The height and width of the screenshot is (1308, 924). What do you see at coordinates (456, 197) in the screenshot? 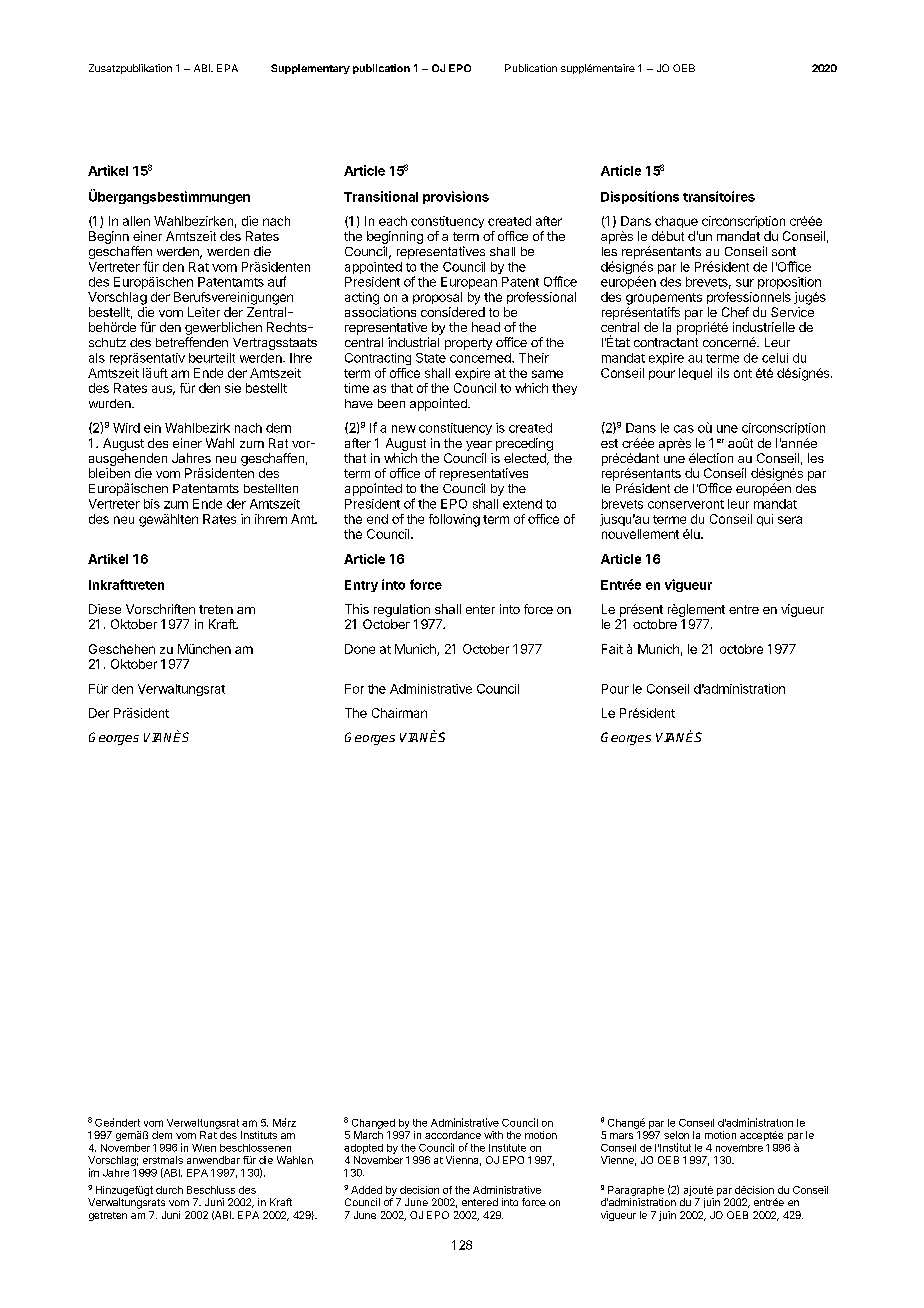
I see `provisions` at bounding box center [456, 197].
